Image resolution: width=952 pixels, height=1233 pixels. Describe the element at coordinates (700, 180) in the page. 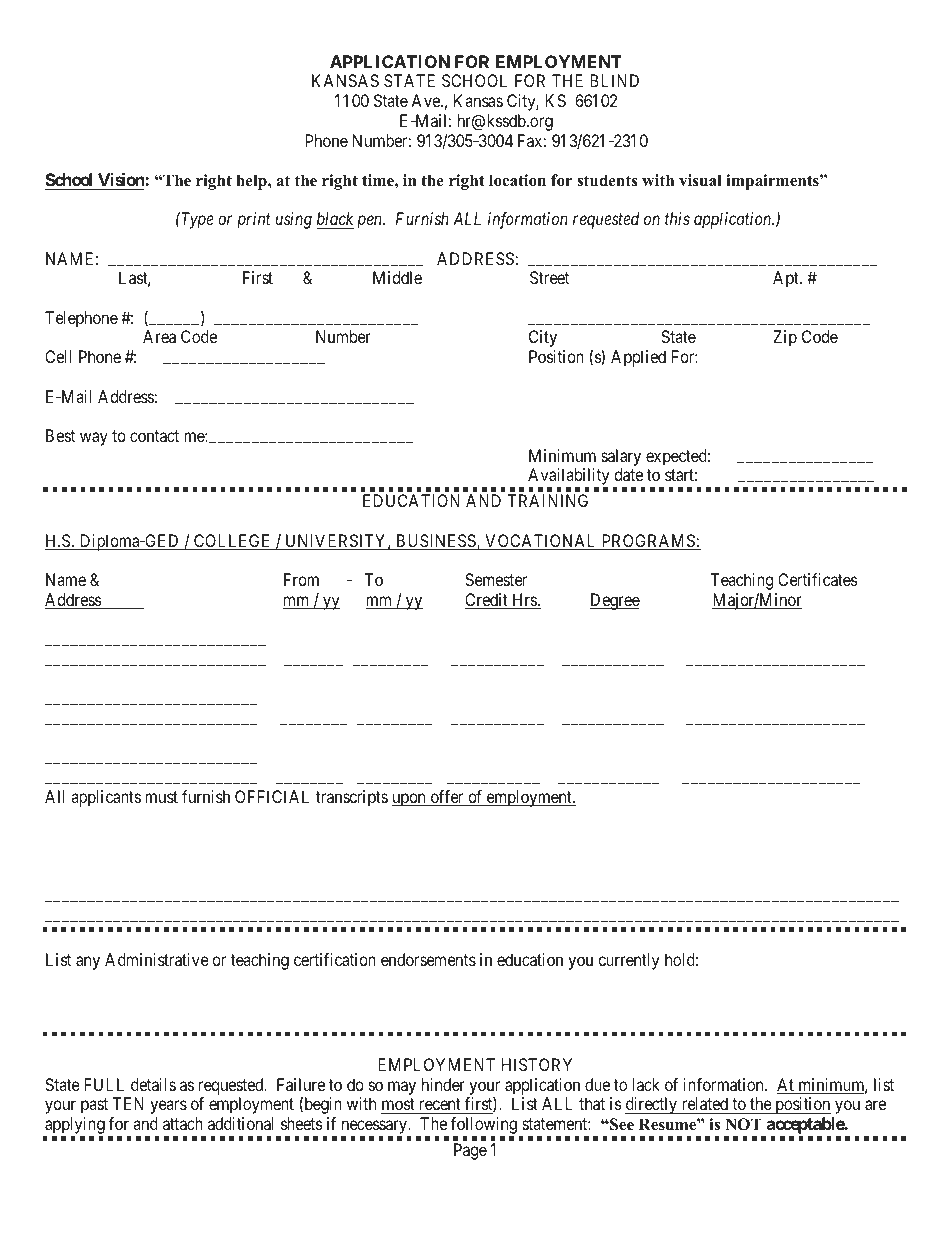

I see `visual` at that location.
